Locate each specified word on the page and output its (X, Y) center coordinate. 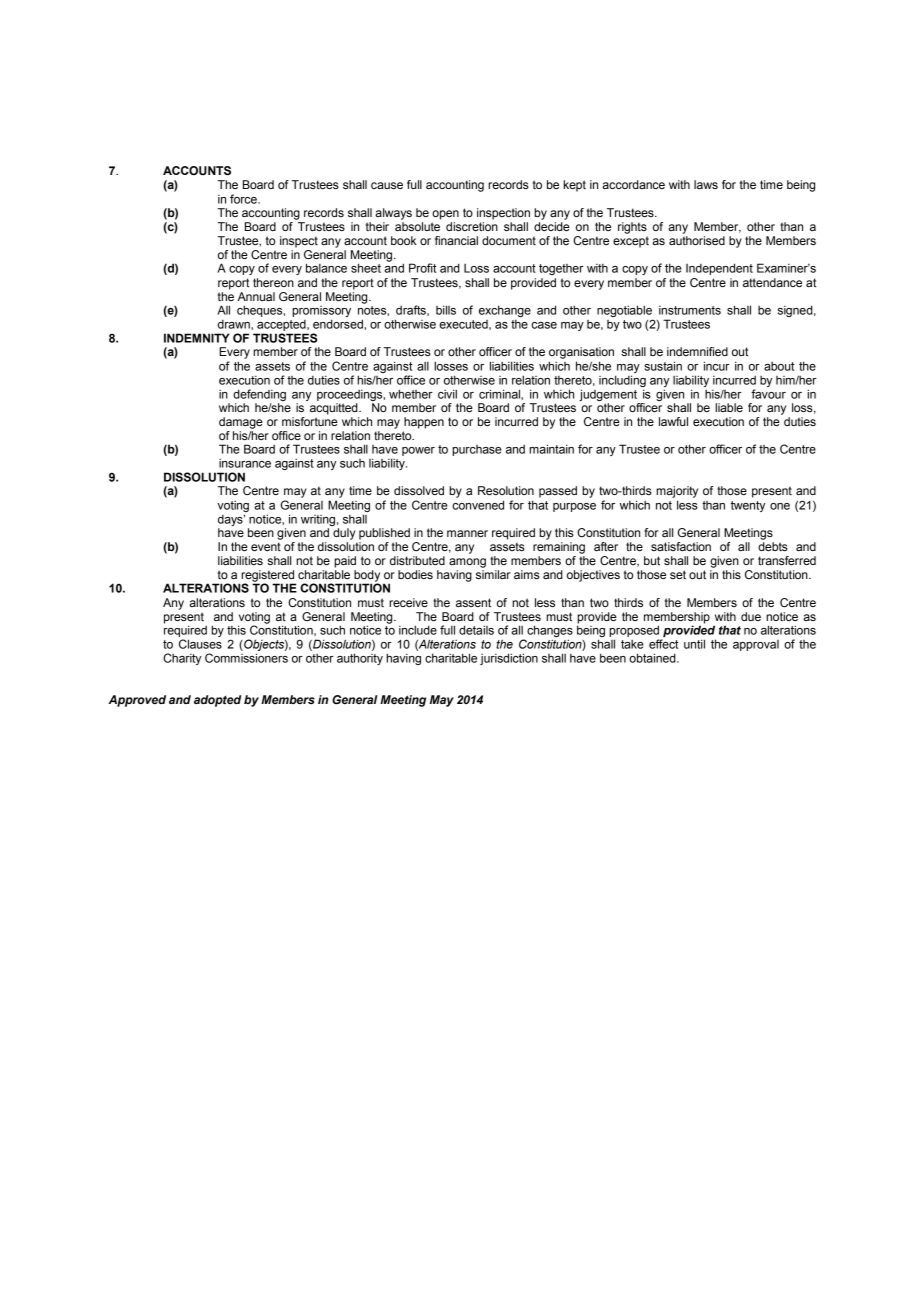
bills (446, 310)
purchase (477, 450)
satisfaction (681, 546)
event (266, 546)
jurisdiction (509, 659)
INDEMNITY (197, 338)
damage (241, 423)
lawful (673, 421)
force (244, 199)
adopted (217, 701)
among (467, 563)
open (445, 215)
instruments (690, 310)
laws (706, 184)
